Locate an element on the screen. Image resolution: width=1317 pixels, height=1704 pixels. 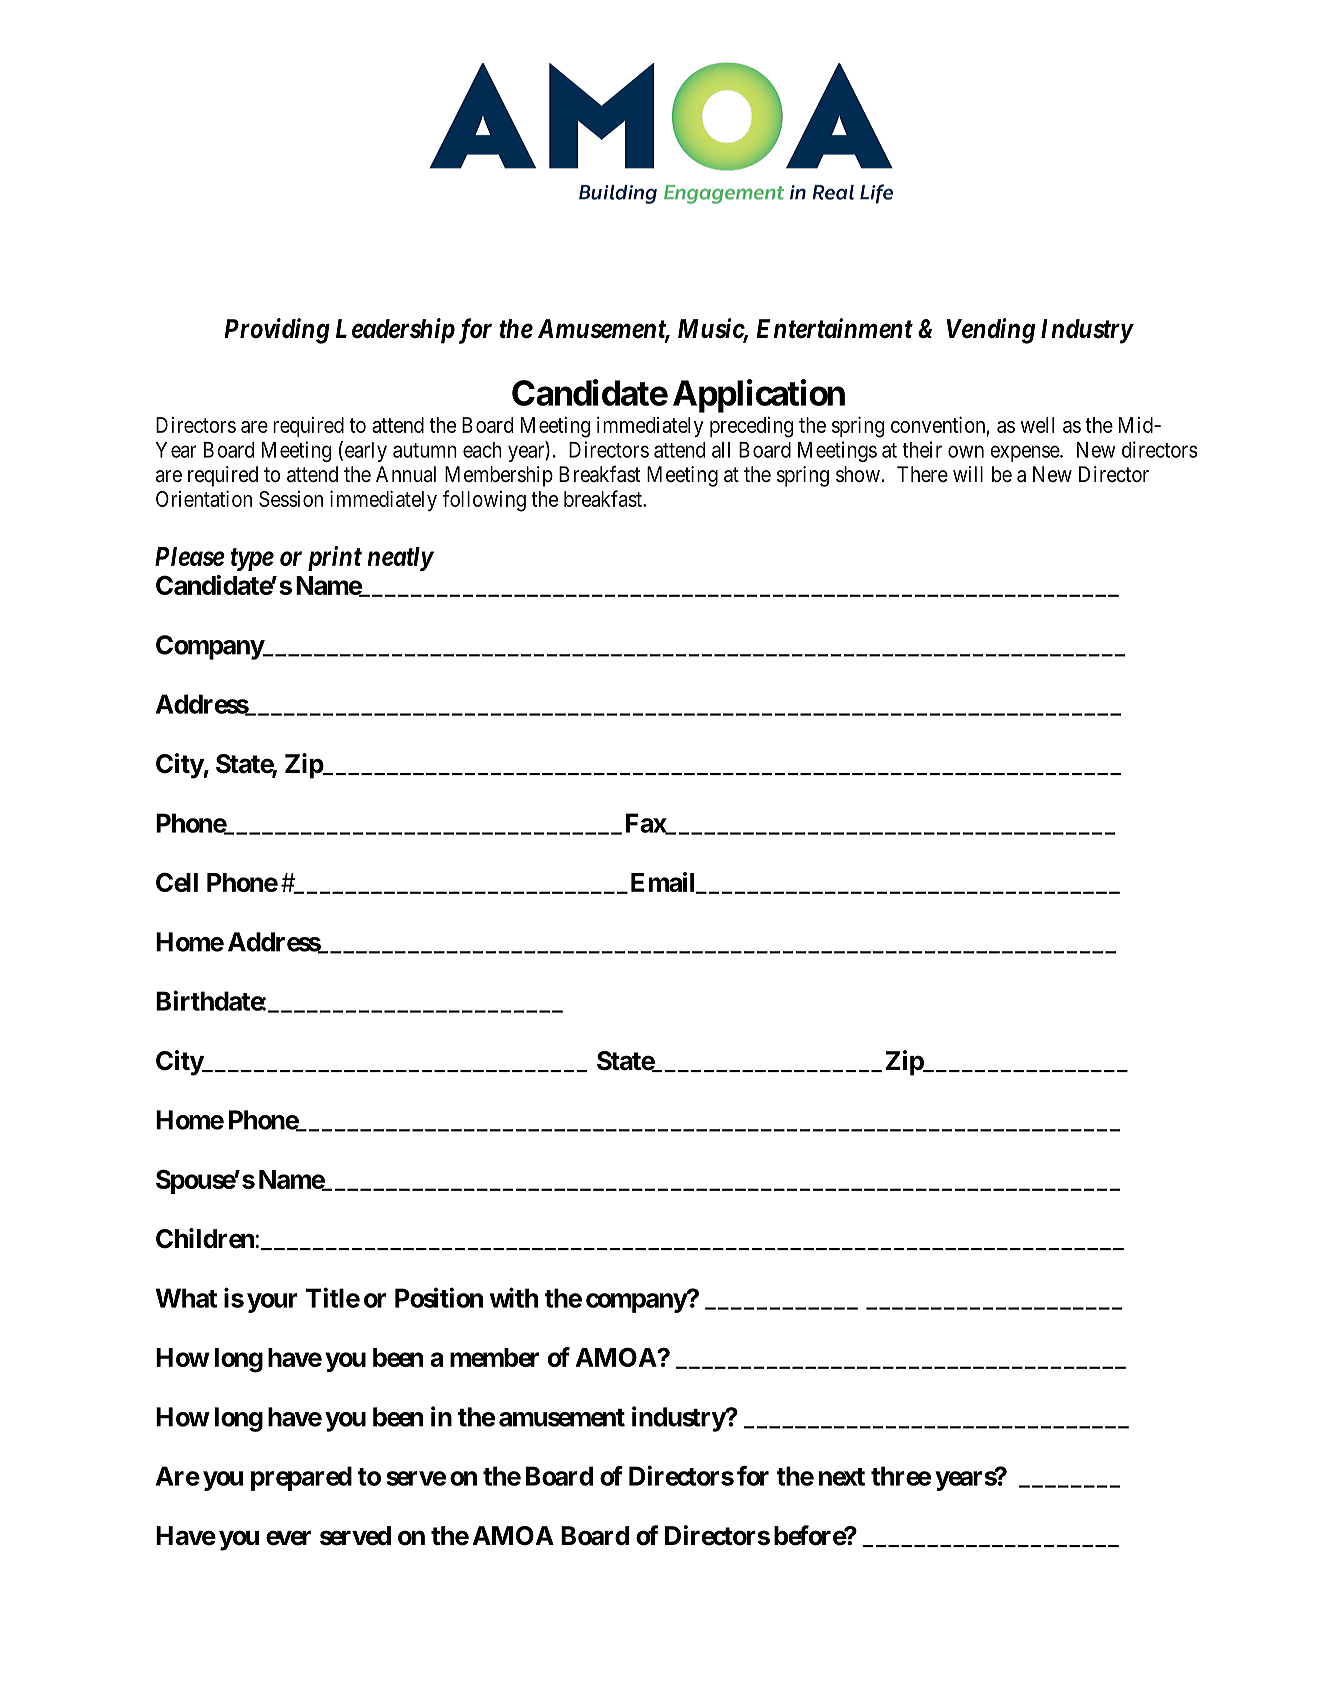
Cell is located at coordinates (177, 882).
